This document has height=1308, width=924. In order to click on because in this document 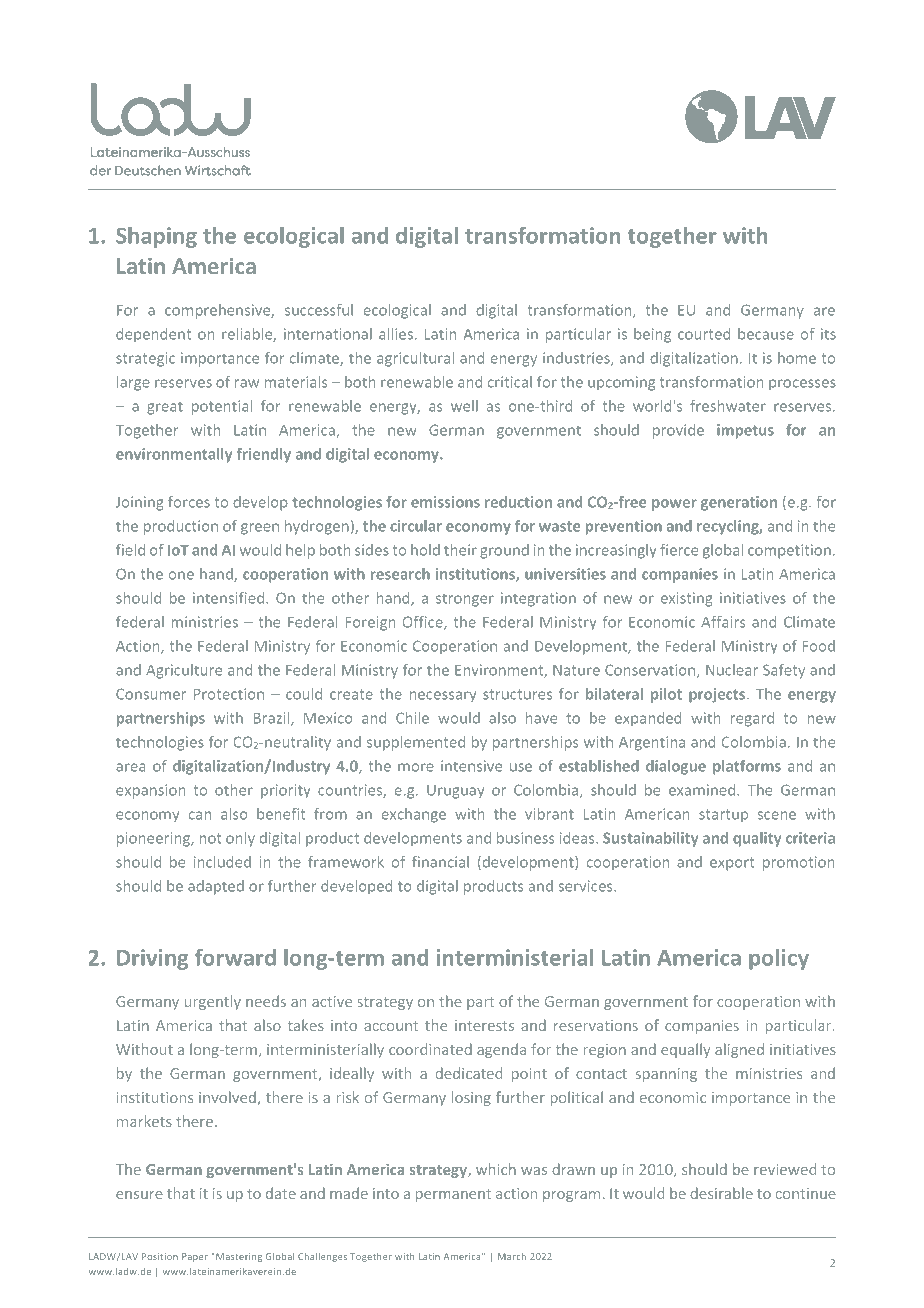, I will do `click(766, 334)`.
